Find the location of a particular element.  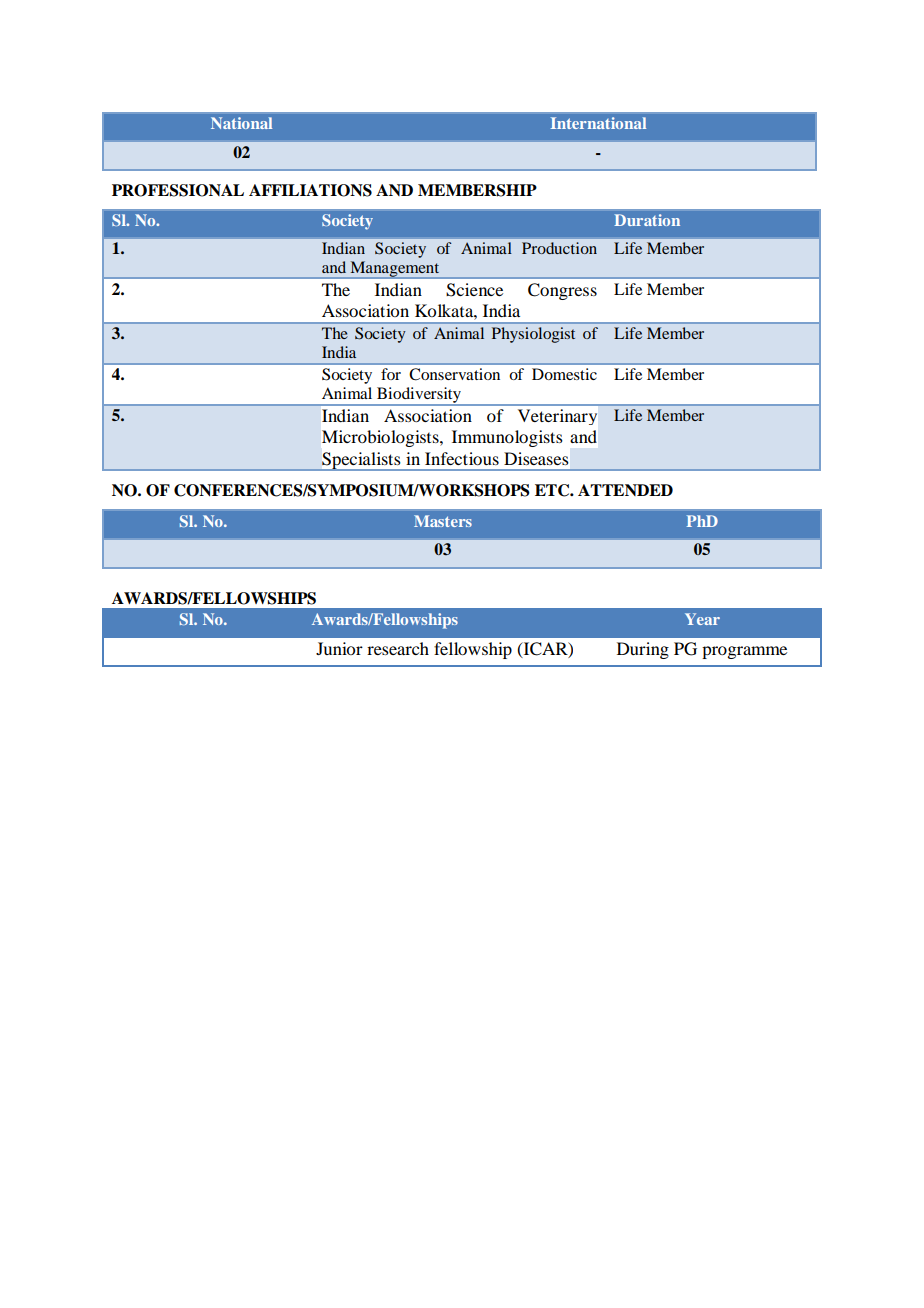

research is located at coordinates (398, 648).
